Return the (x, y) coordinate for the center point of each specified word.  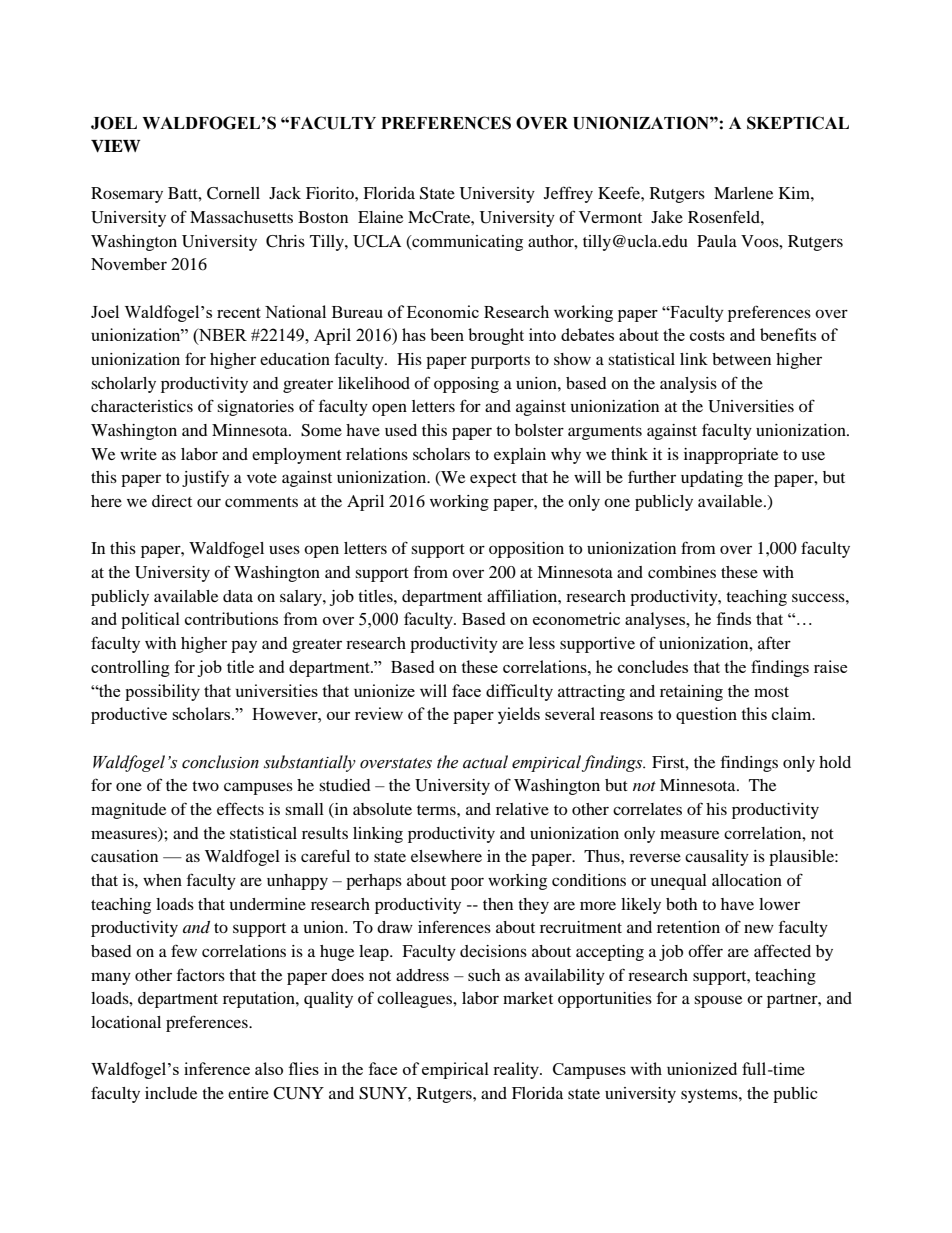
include (171, 1093)
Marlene (743, 193)
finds (734, 618)
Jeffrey (568, 194)
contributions (231, 618)
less (542, 643)
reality (517, 1070)
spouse (718, 1001)
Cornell (233, 193)
